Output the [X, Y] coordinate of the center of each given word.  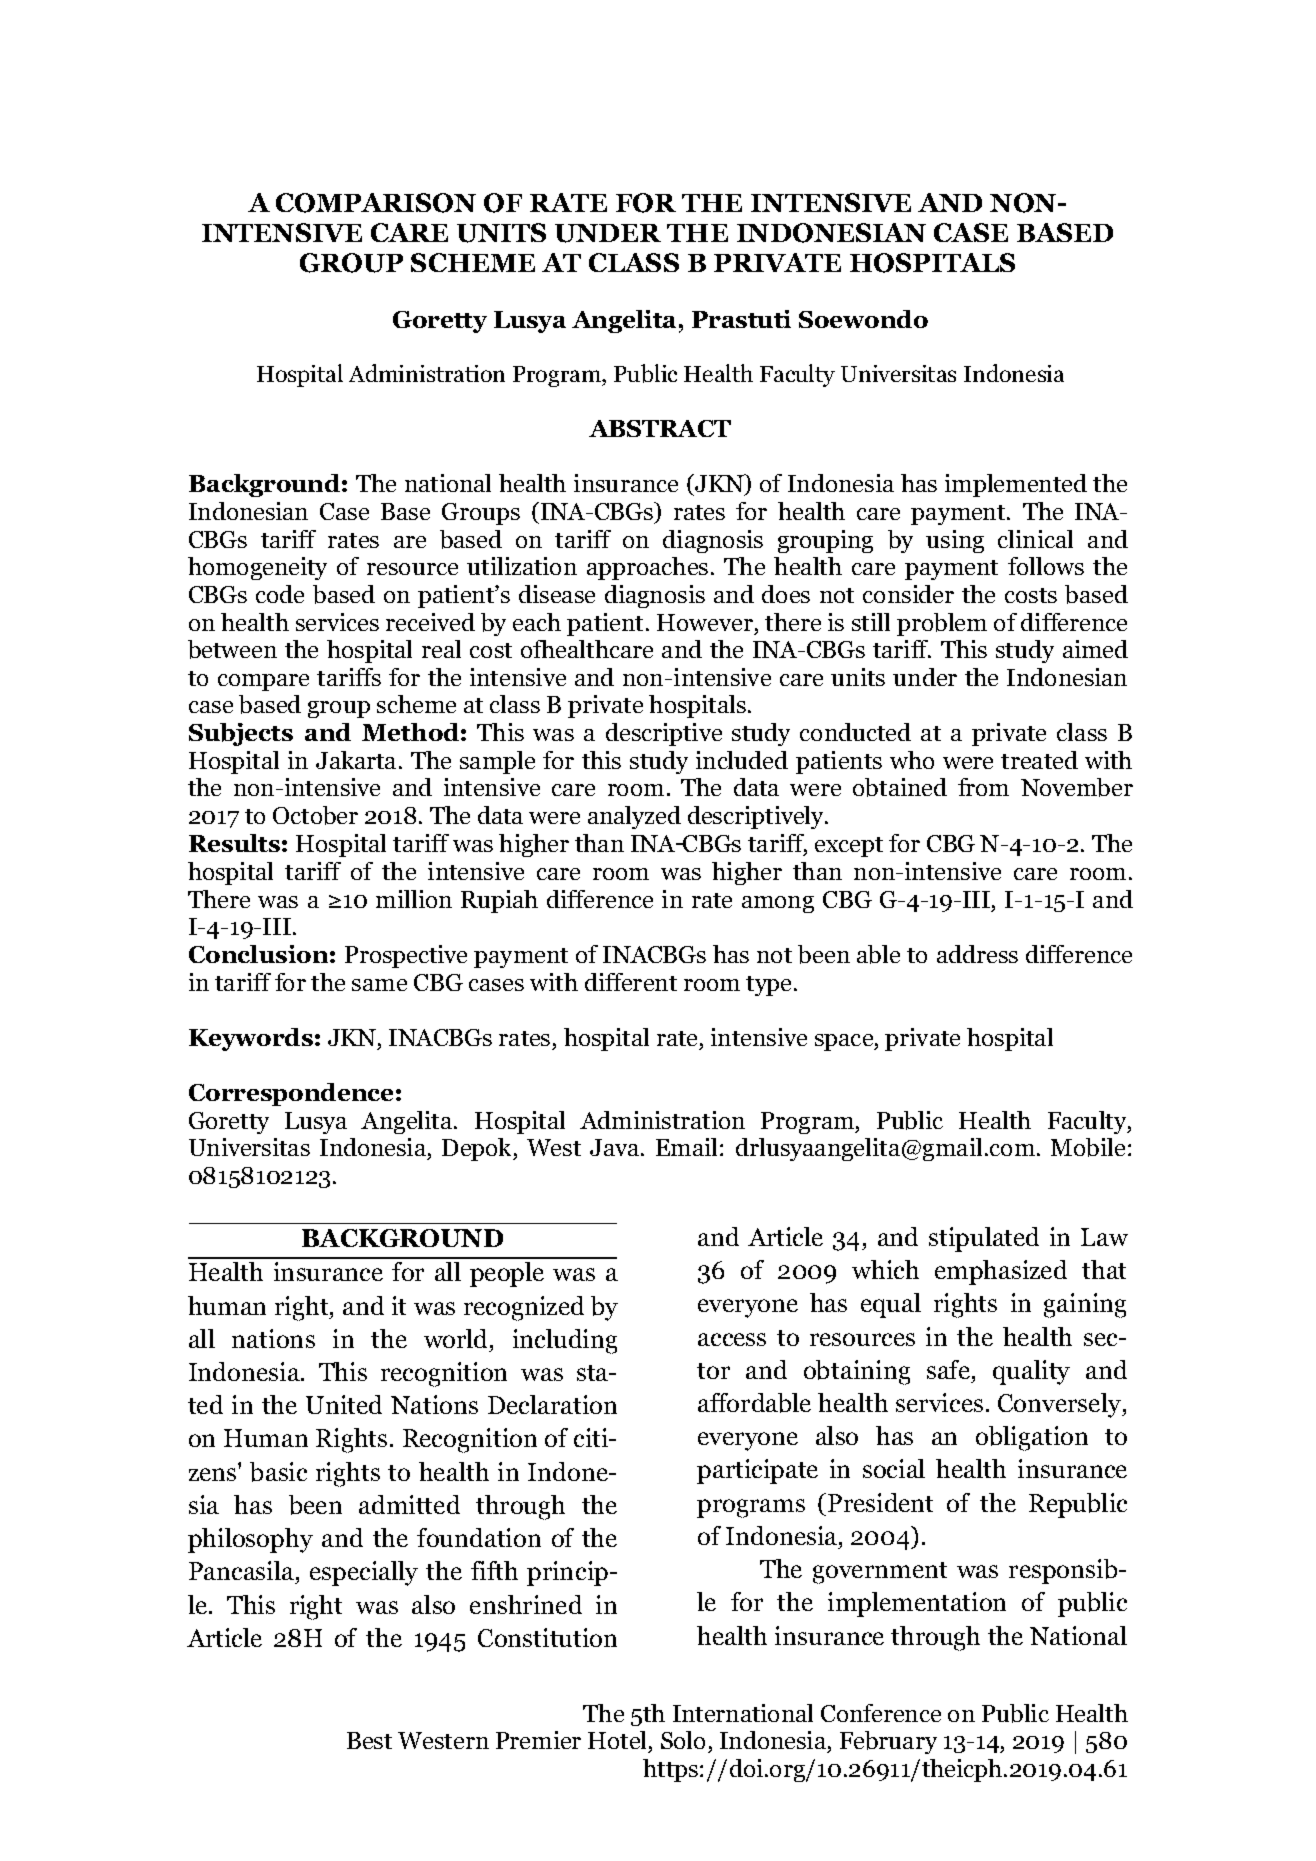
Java [616, 1147]
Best [369, 1740]
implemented [1016, 485]
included [742, 760]
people [507, 1274]
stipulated [984, 1239]
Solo [685, 1742]
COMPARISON [376, 203]
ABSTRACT [660, 428]
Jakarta [356, 760]
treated [1039, 760]
